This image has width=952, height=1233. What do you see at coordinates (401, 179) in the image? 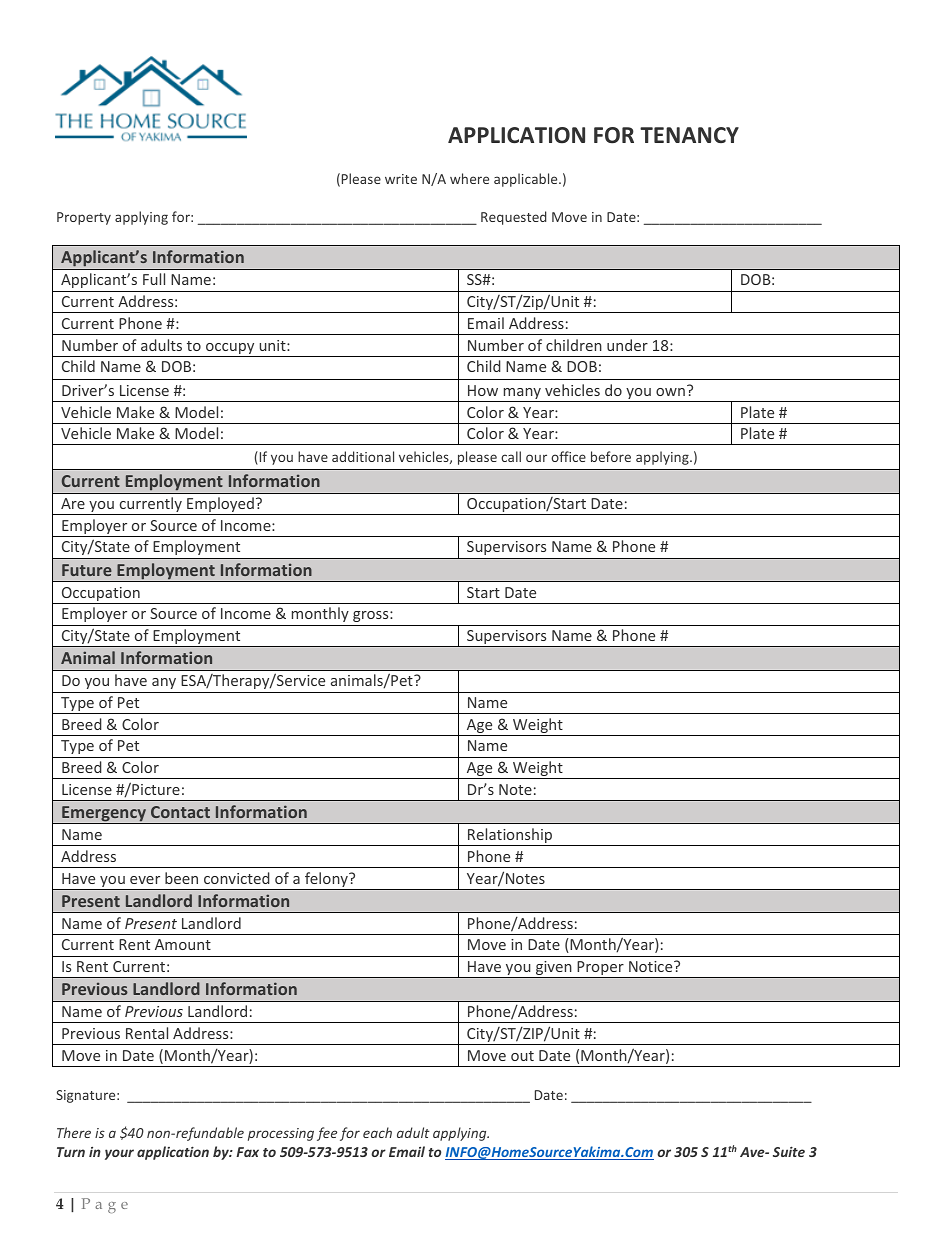
I see `write` at bounding box center [401, 179].
